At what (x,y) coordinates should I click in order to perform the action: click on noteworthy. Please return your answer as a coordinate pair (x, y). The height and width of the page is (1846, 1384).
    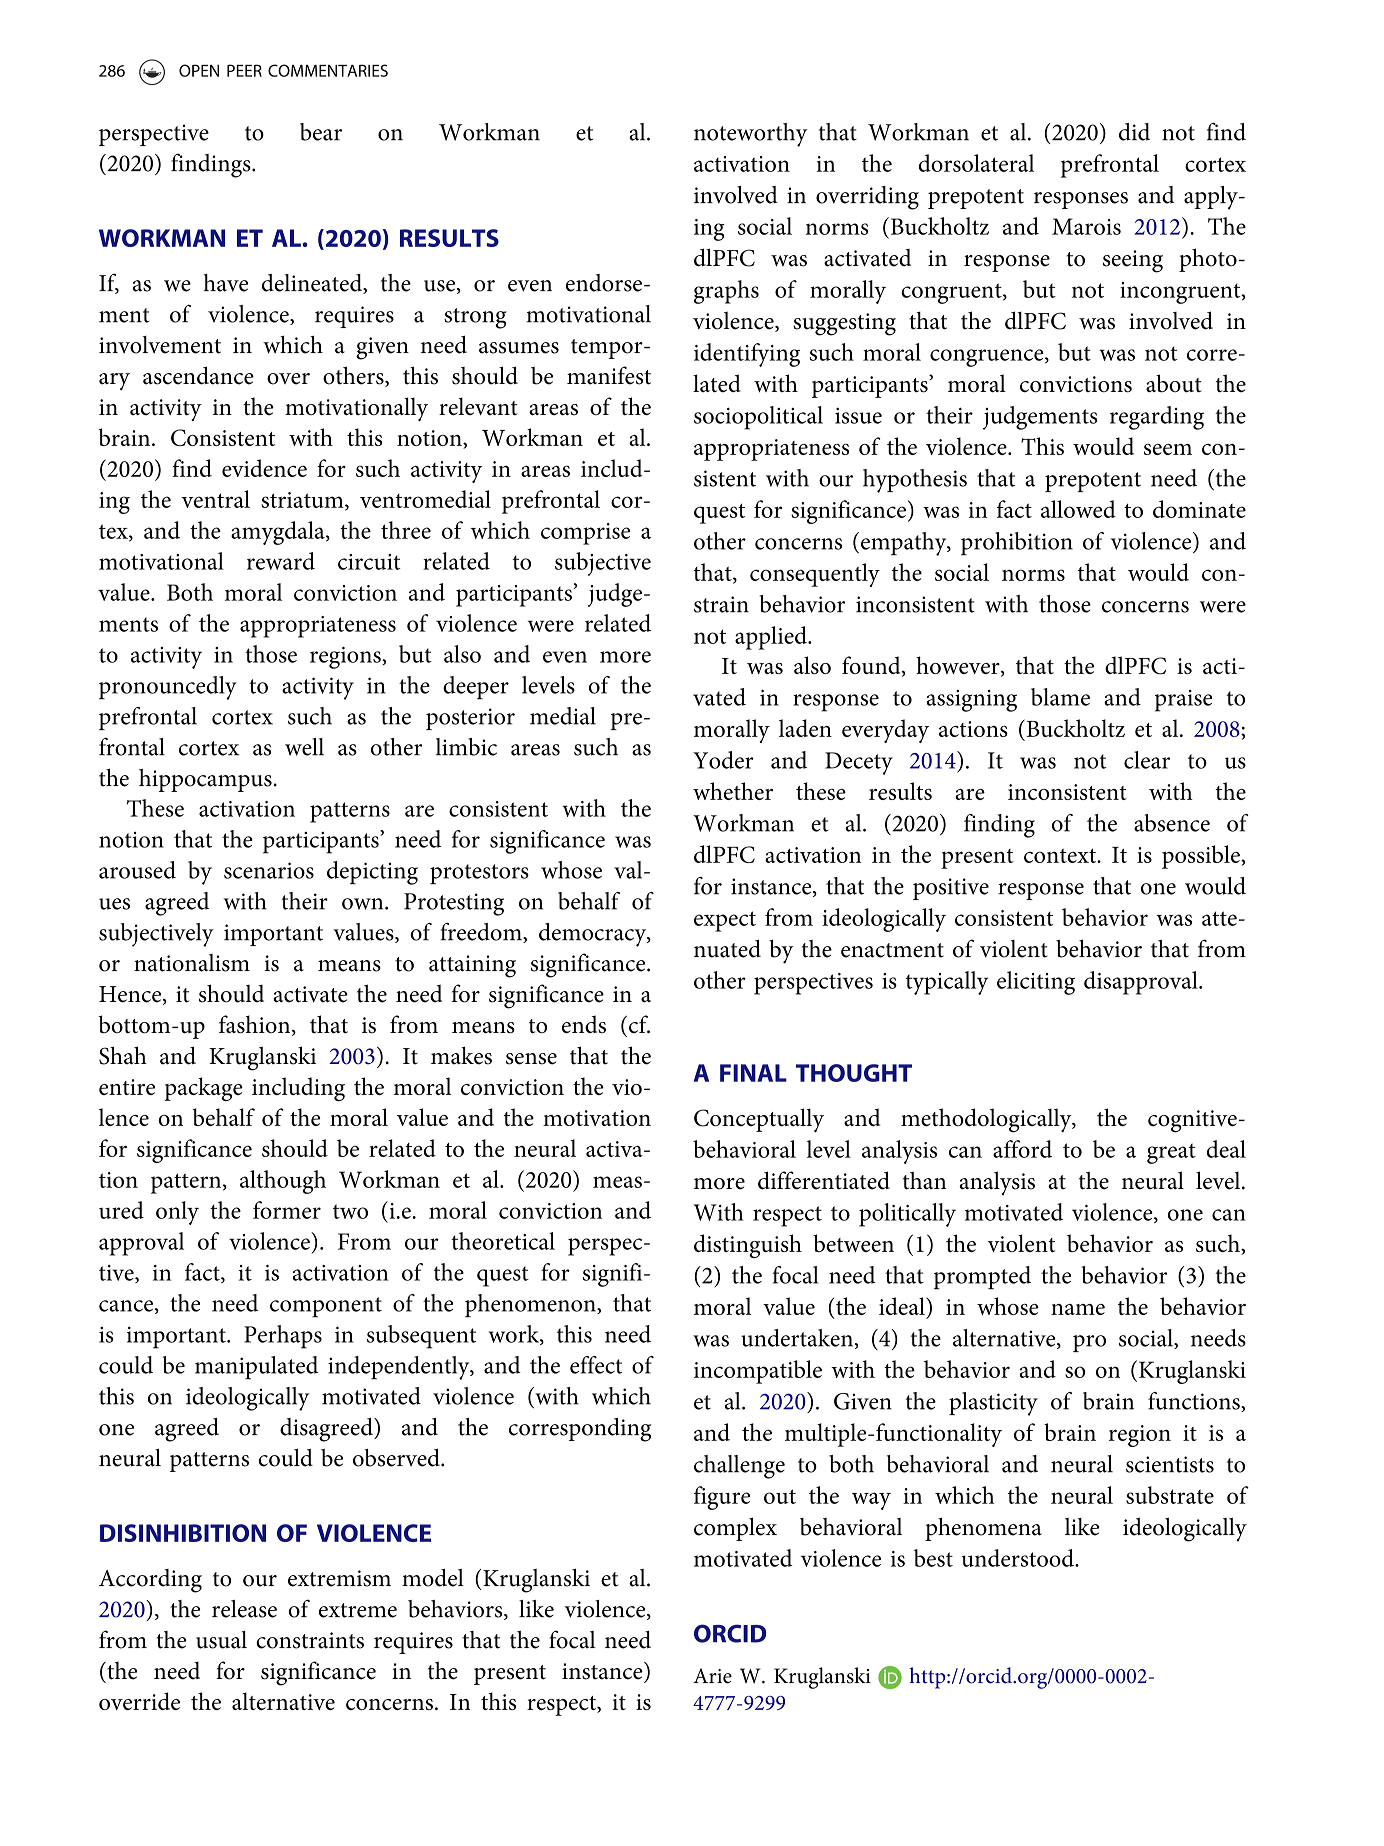
    Looking at the image, I should click on (751, 135).
